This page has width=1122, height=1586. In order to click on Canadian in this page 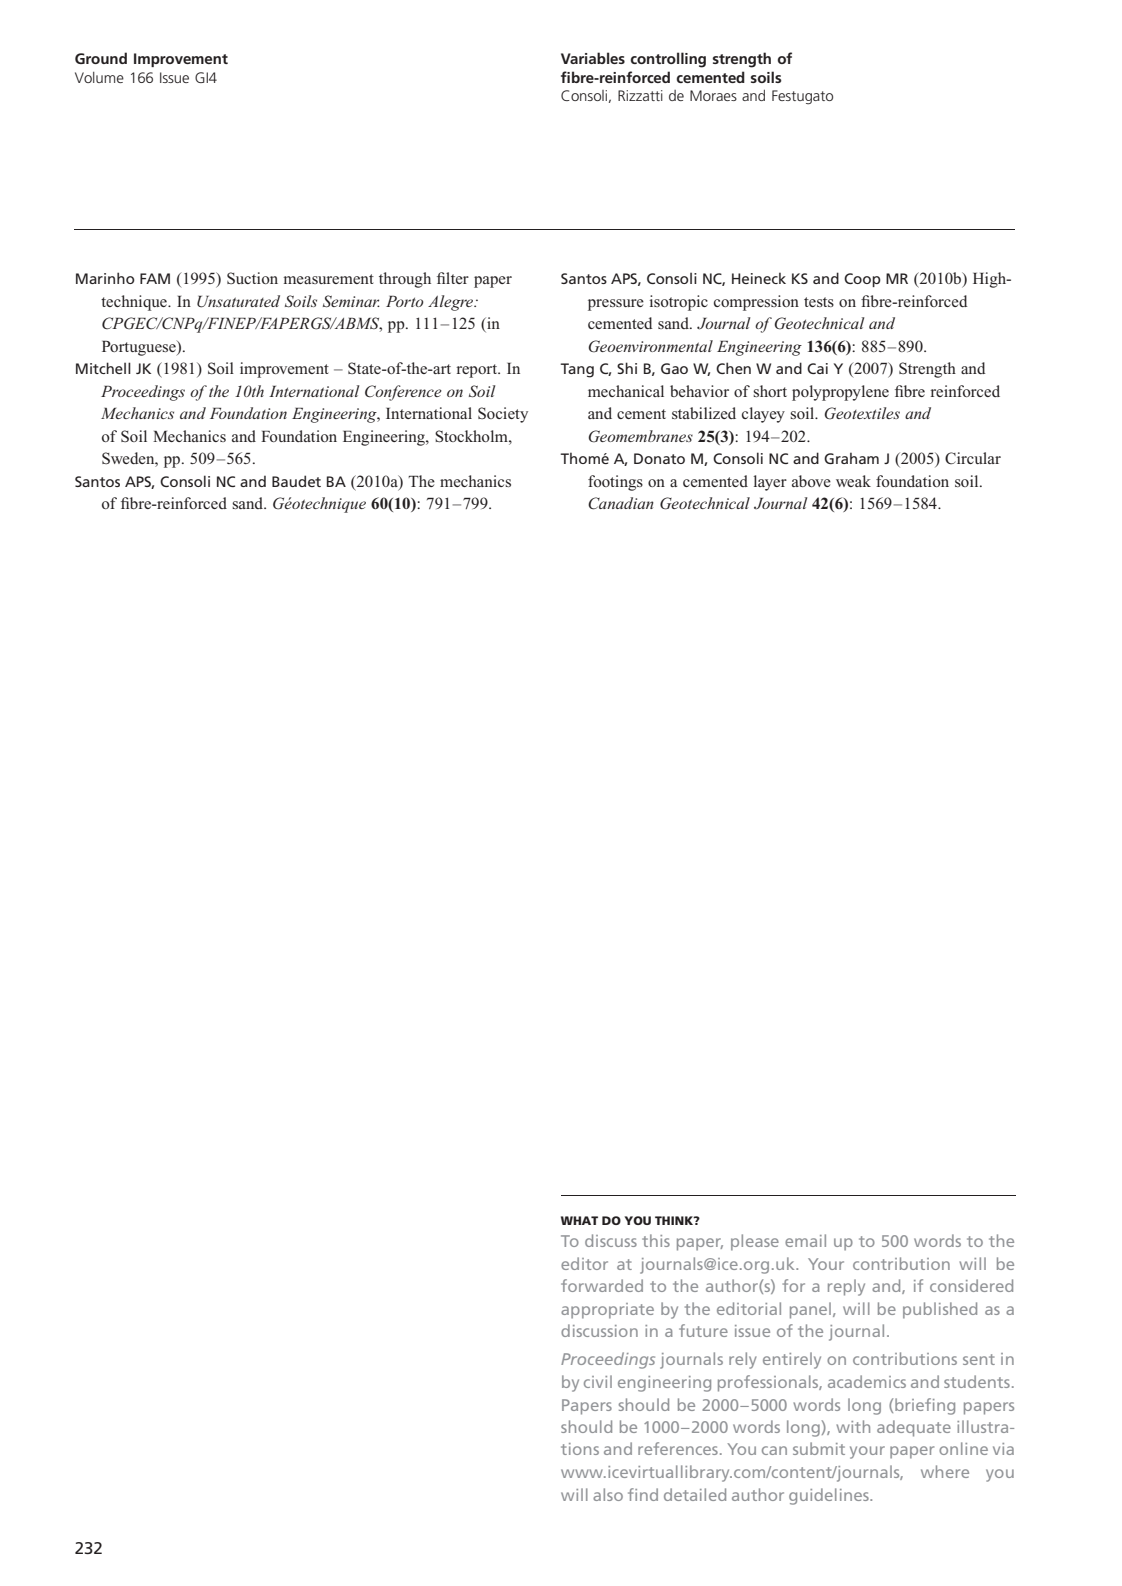, I will do `click(621, 503)`.
